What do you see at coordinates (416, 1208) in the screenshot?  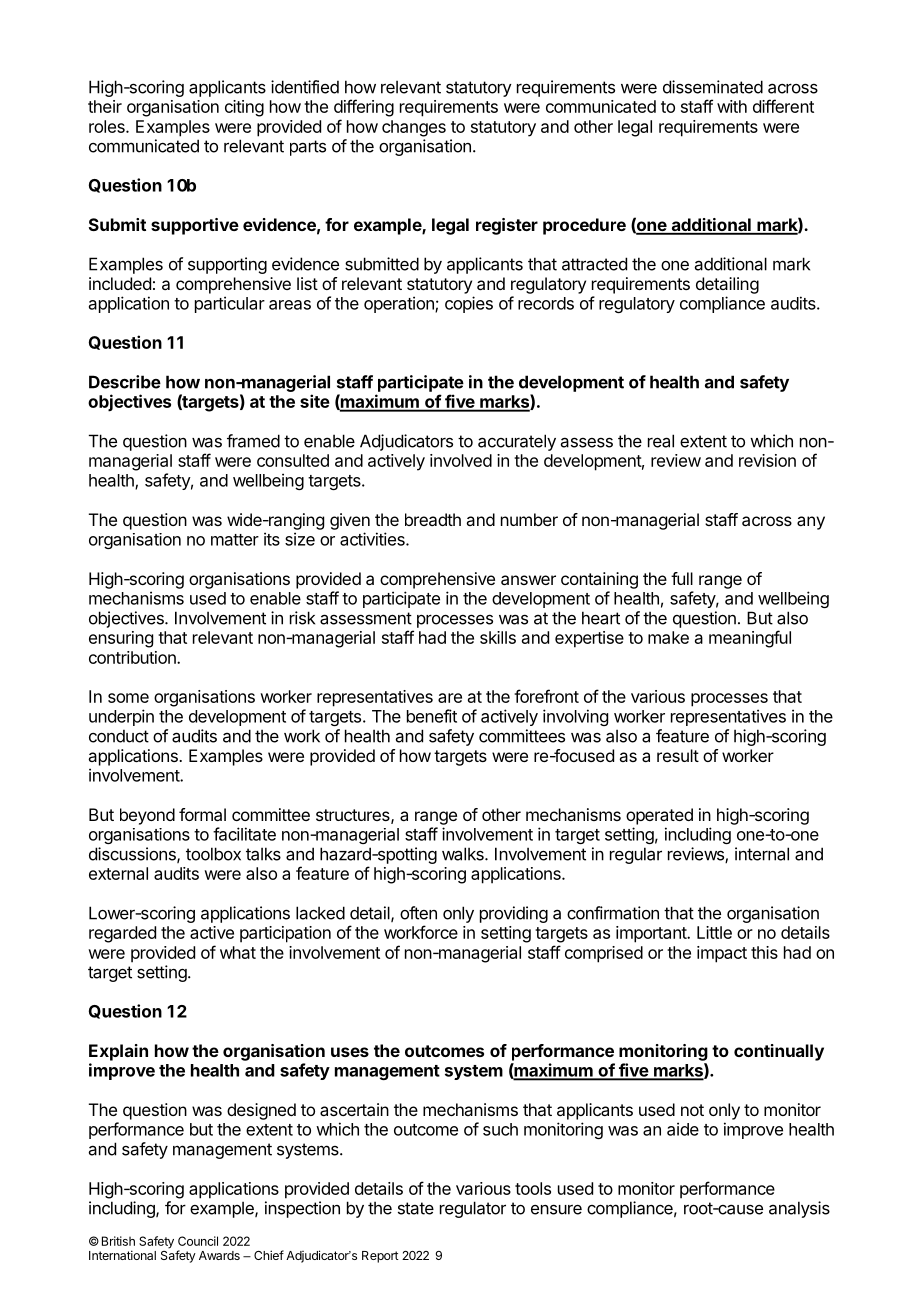 I see `state` at bounding box center [416, 1208].
